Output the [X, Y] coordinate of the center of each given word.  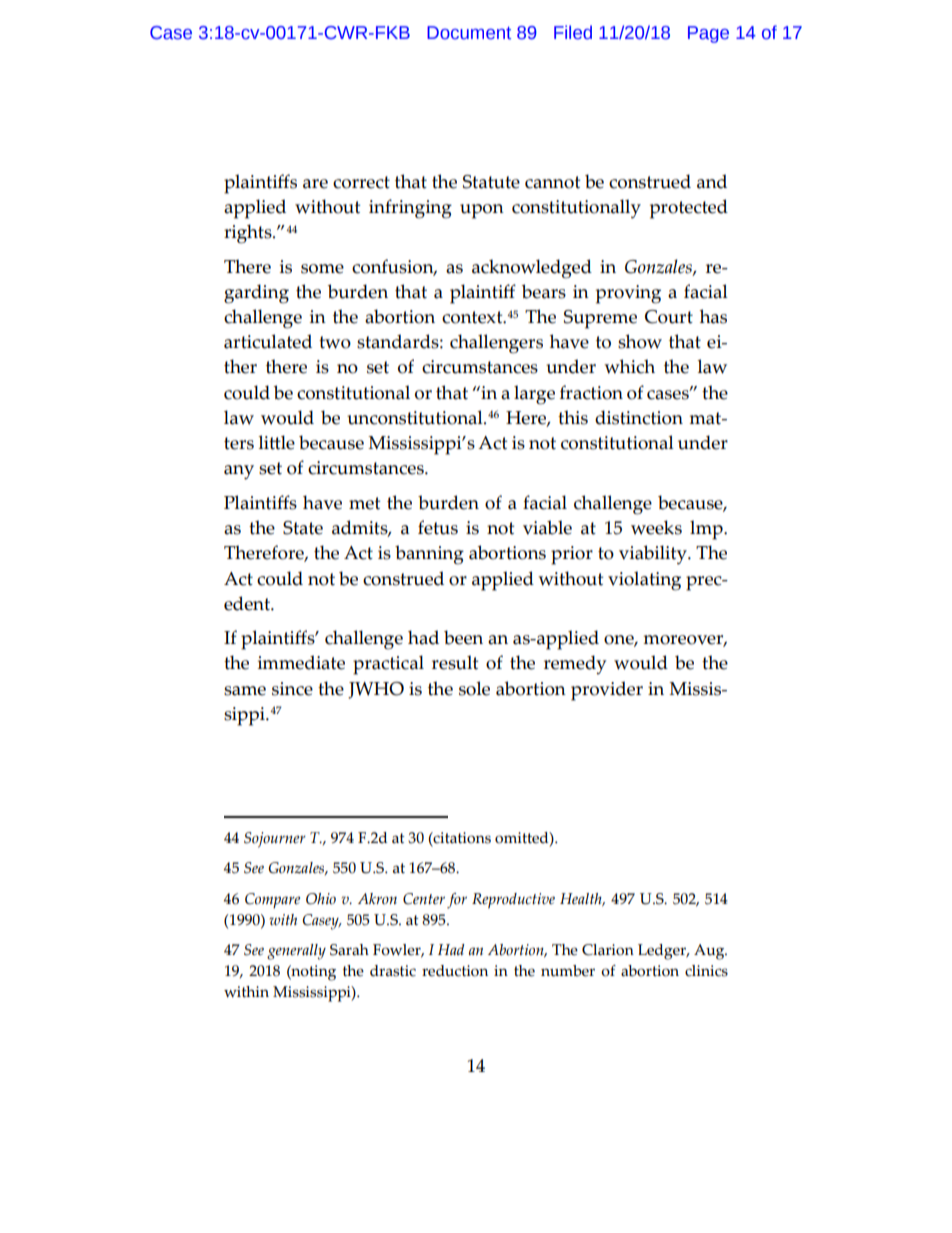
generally [296, 952]
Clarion [608, 950]
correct [361, 182]
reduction [455, 971]
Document [469, 33]
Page [708, 34]
